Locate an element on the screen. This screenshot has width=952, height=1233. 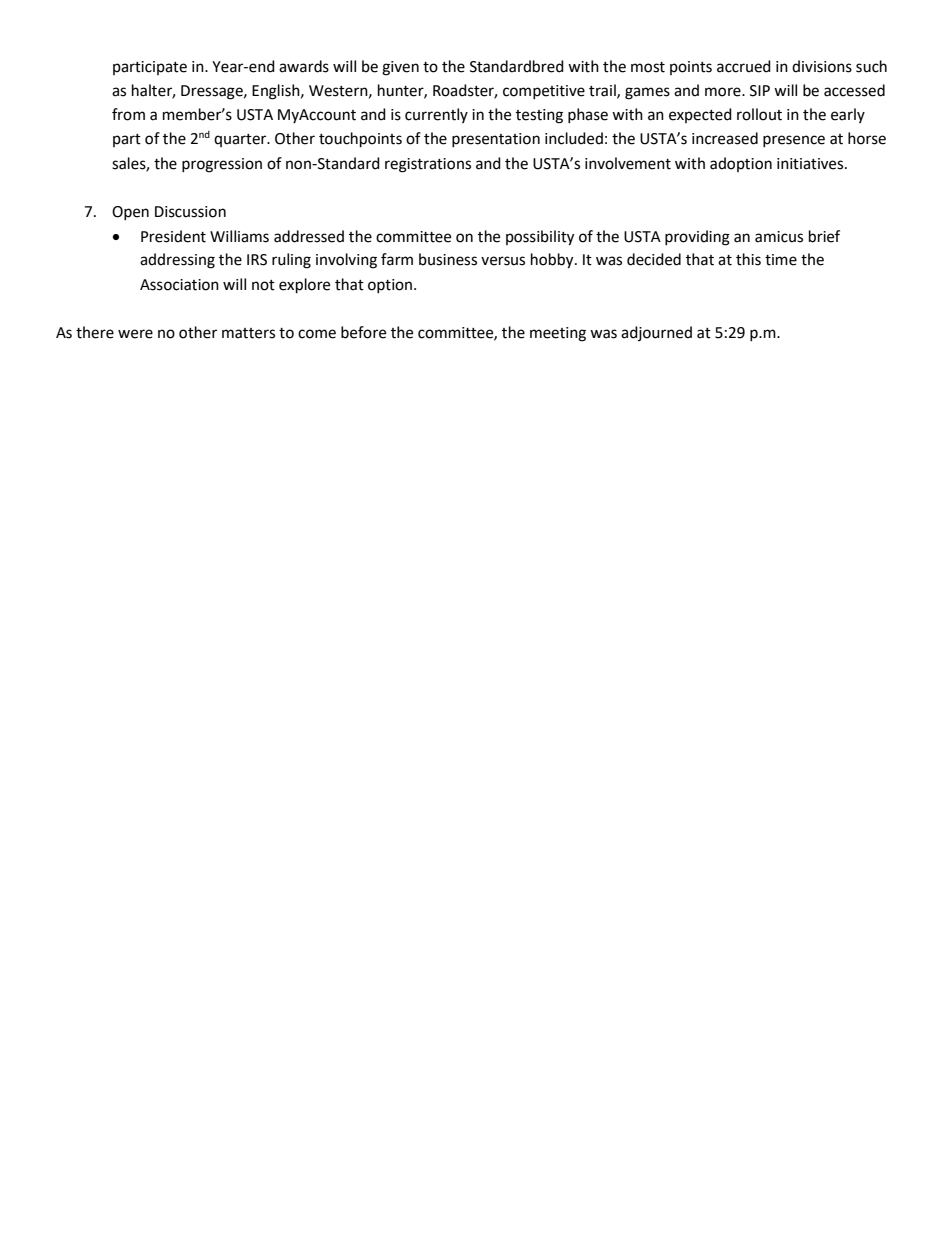
accrued is located at coordinates (744, 66).
